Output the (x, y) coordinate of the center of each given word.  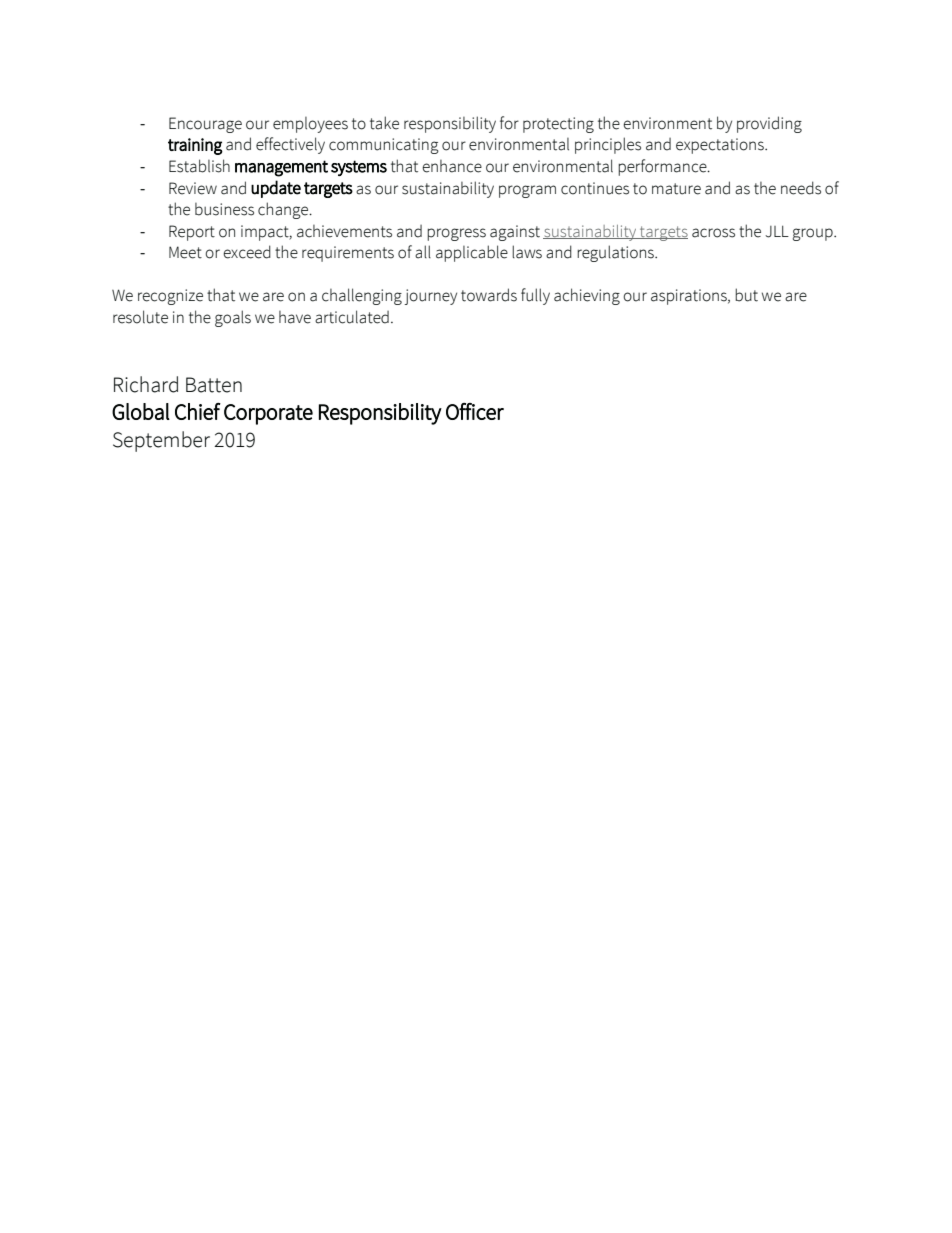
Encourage (205, 125)
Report (192, 233)
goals (233, 318)
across (713, 233)
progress (456, 234)
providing (769, 124)
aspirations (690, 297)
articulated (352, 317)
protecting (558, 125)
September (161, 441)
